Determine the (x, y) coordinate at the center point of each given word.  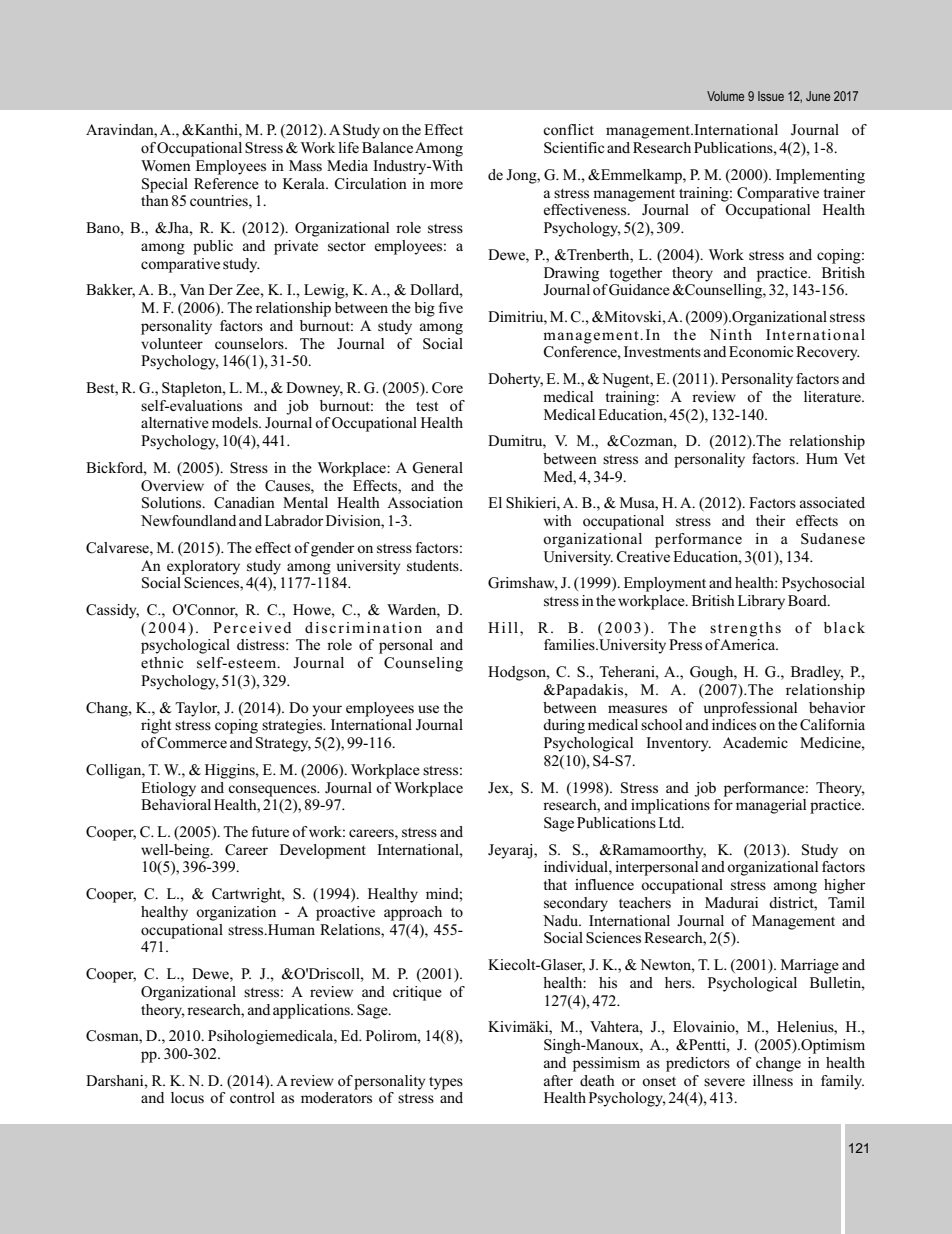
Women (166, 165)
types (446, 1083)
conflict (568, 130)
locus (187, 1098)
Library (761, 602)
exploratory (203, 567)
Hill (503, 627)
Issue (771, 96)
